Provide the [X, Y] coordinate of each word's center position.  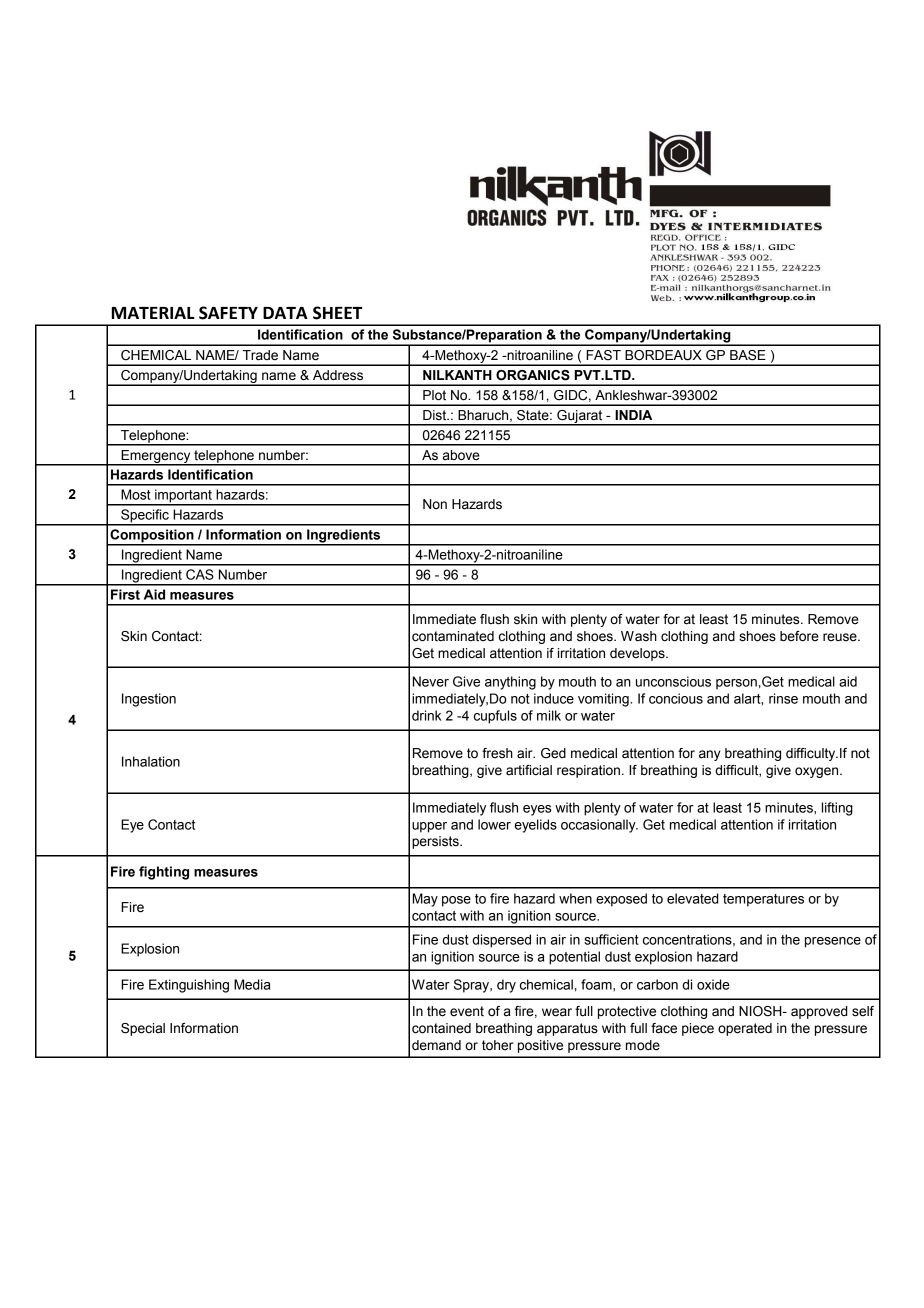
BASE [748, 355]
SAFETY [228, 313]
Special [143, 1029]
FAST [603, 355]
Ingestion [149, 700]
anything [510, 683]
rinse [783, 698]
